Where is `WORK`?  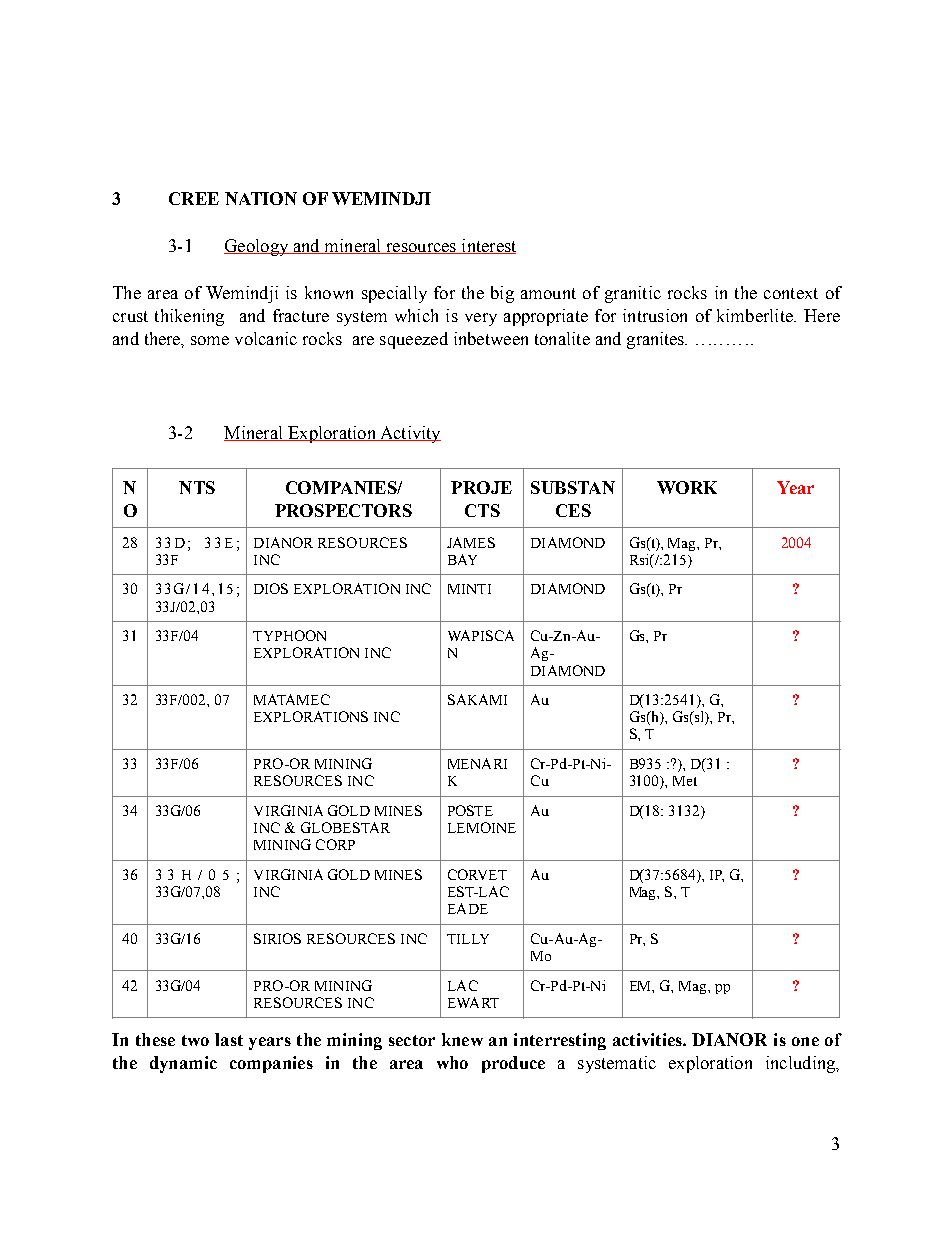
WORK is located at coordinates (687, 487).
